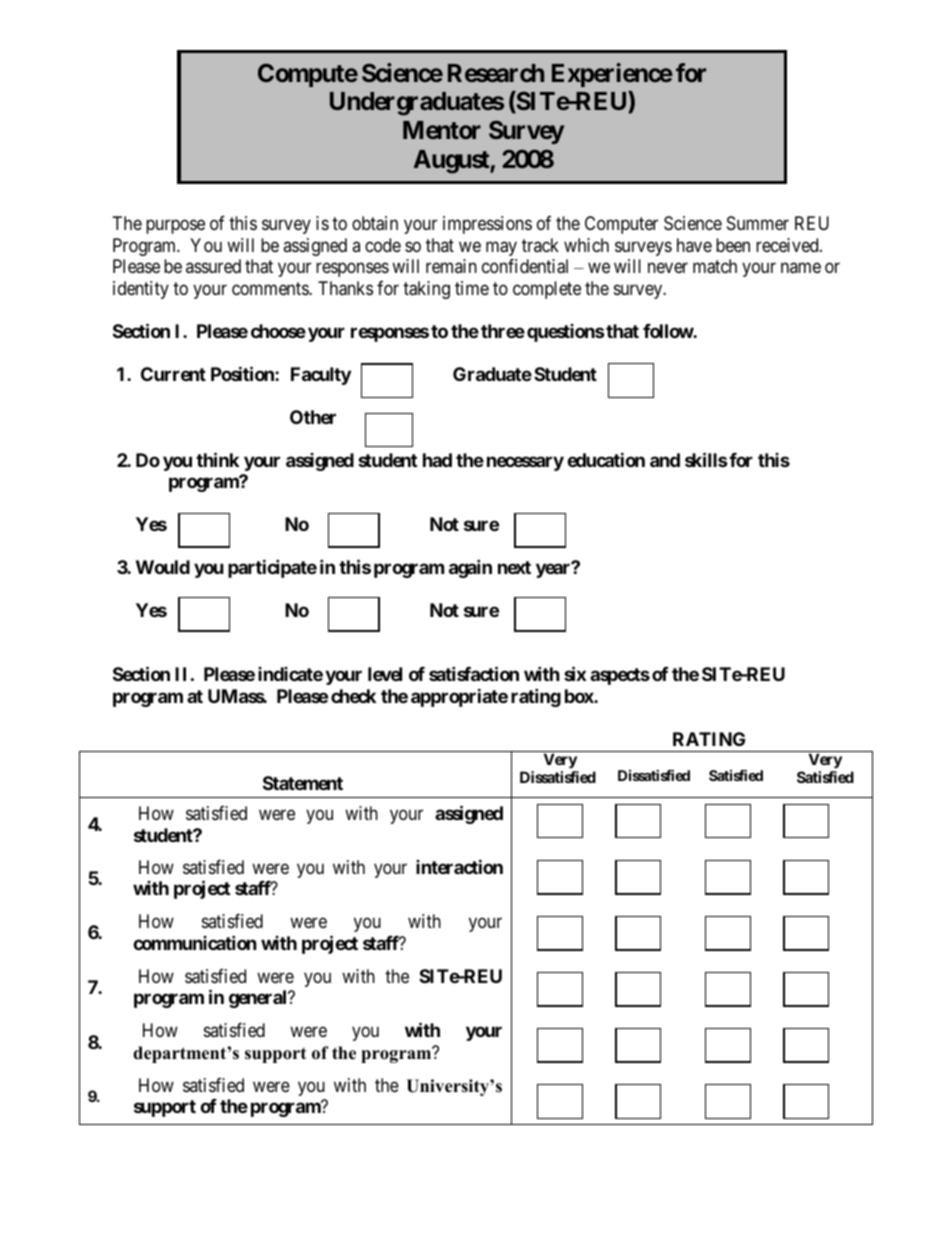 This screenshot has width=952, height=1233. Describe the element at coordinates (665, 460) in the screenshot. I see `and` at that location.
